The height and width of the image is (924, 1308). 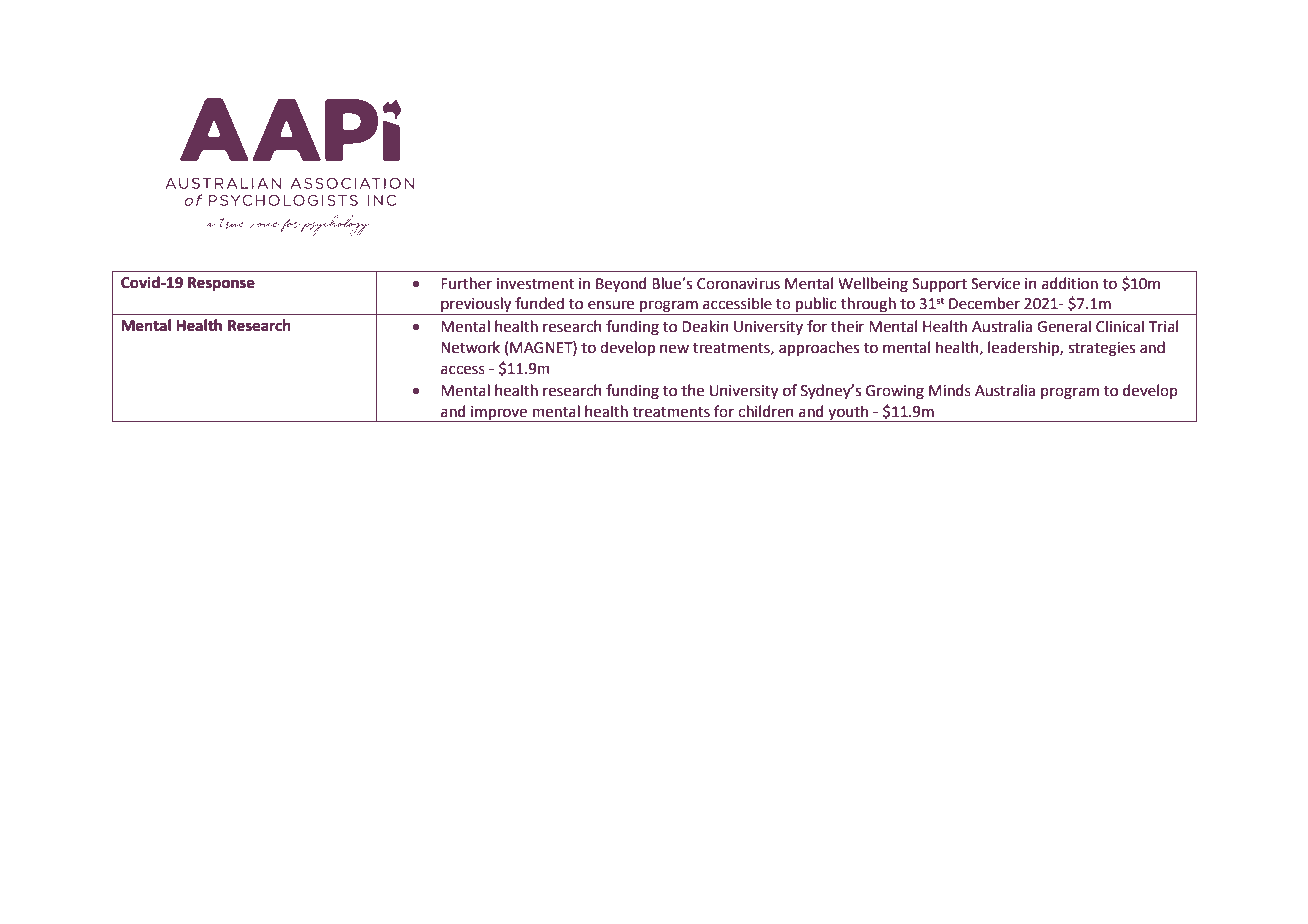 What do you see at coordinates (738, 284) in the image?
I see `Coronavirus` at bounding box center [738, 284].
